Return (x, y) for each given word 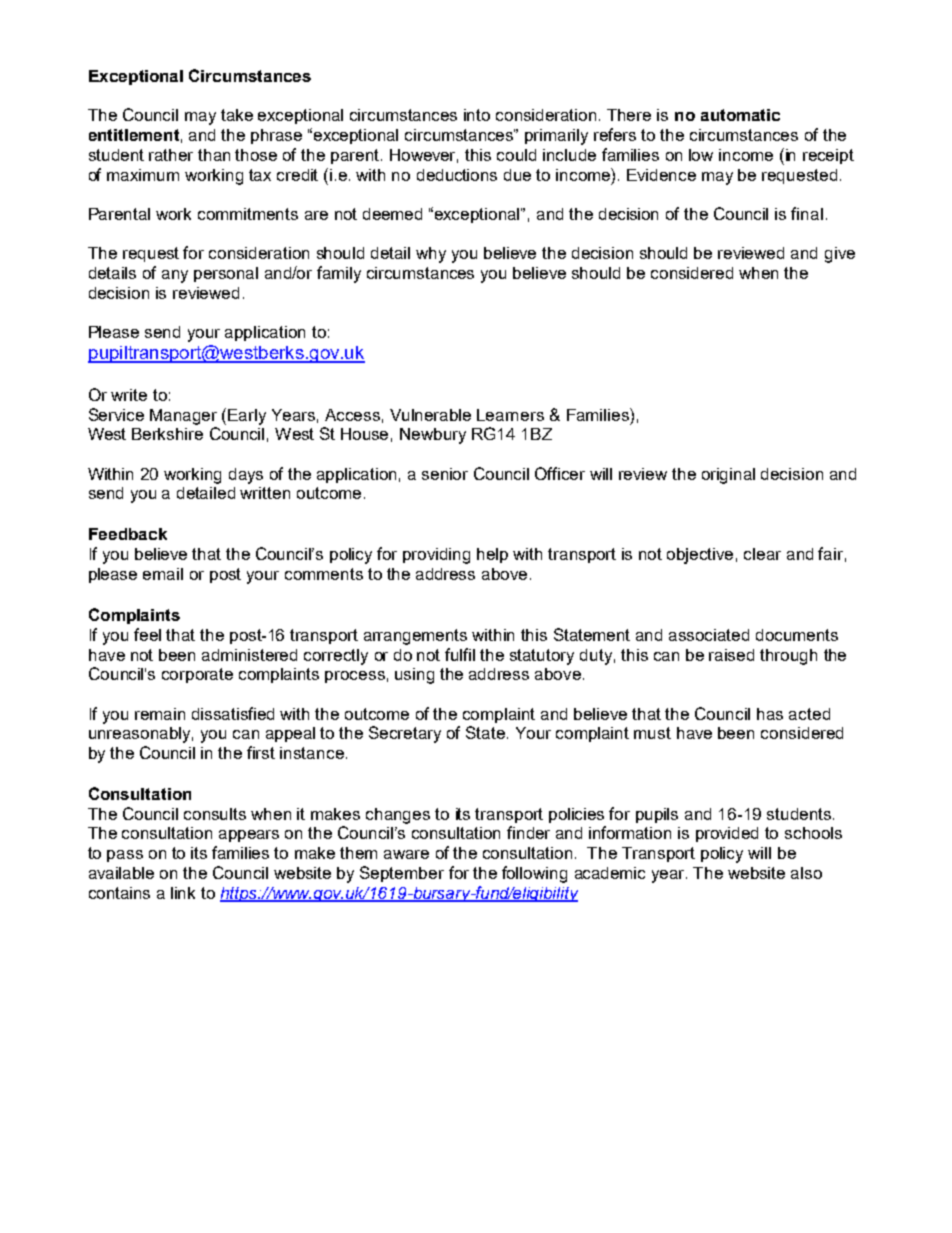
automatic (740, 115)
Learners (510, 415)
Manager (183, 417)
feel (147, 634)
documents (797, 635)
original (728, 476)
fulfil (460, 654)
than (214, 155)
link (183, 893)
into (477, 115)
